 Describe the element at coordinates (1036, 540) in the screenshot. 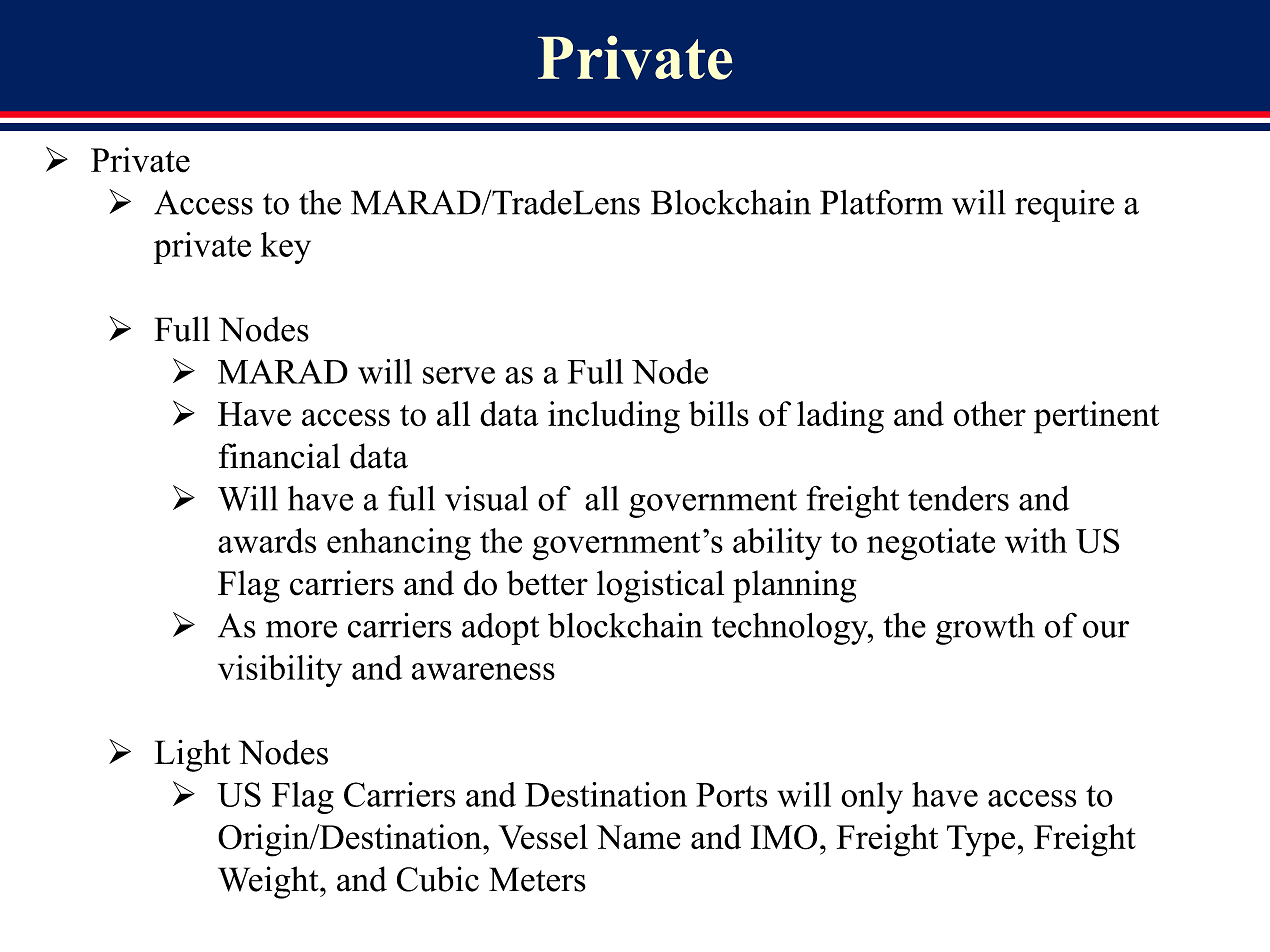

I see `with` at that location.
